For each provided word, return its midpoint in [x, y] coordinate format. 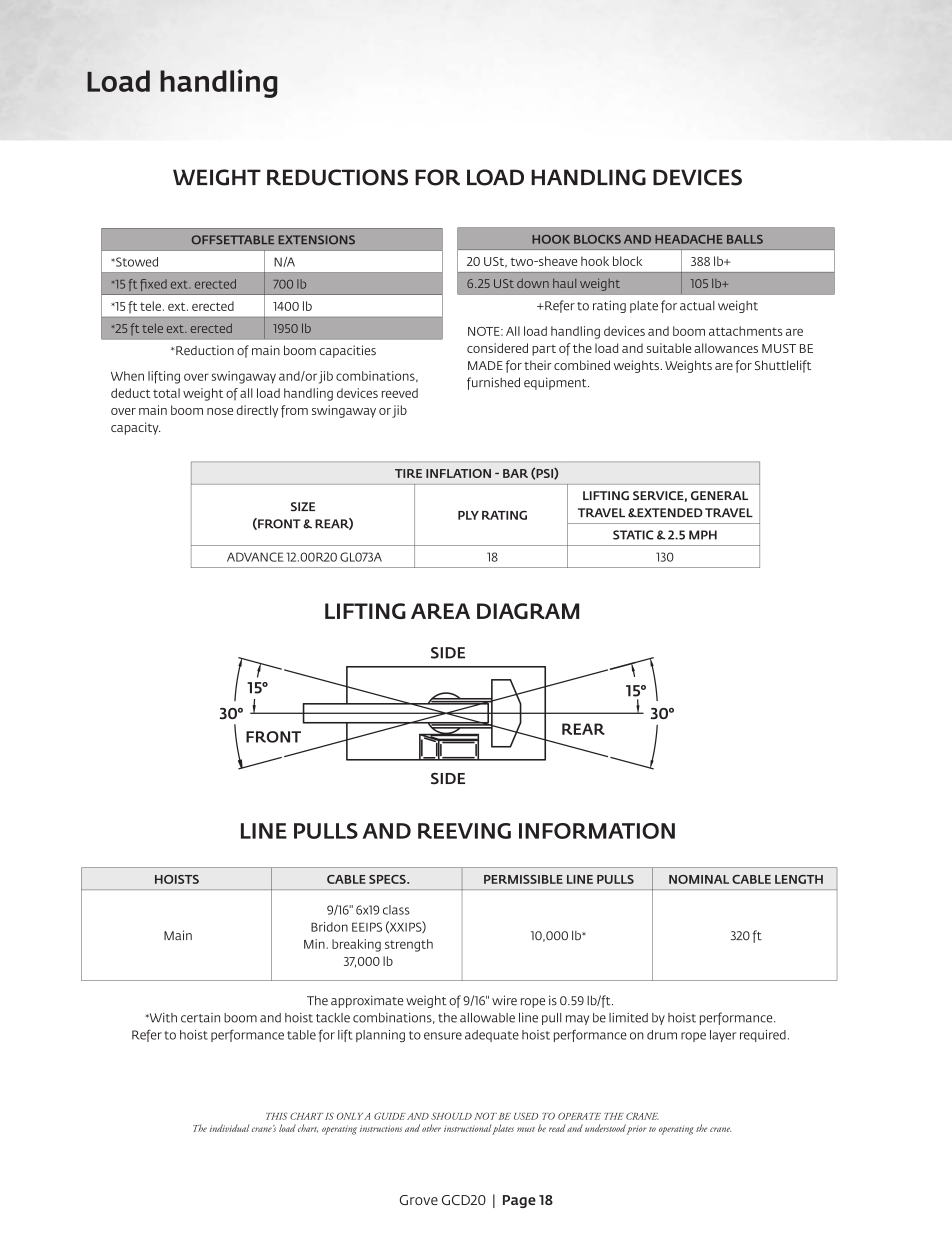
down [533, 283]
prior [637, 1130]
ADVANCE [255, 557]
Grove [419, 1200]
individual [229, 1128]
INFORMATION [597, 831]
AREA [440, 611]
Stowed [136, 262]
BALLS [745, 239]
